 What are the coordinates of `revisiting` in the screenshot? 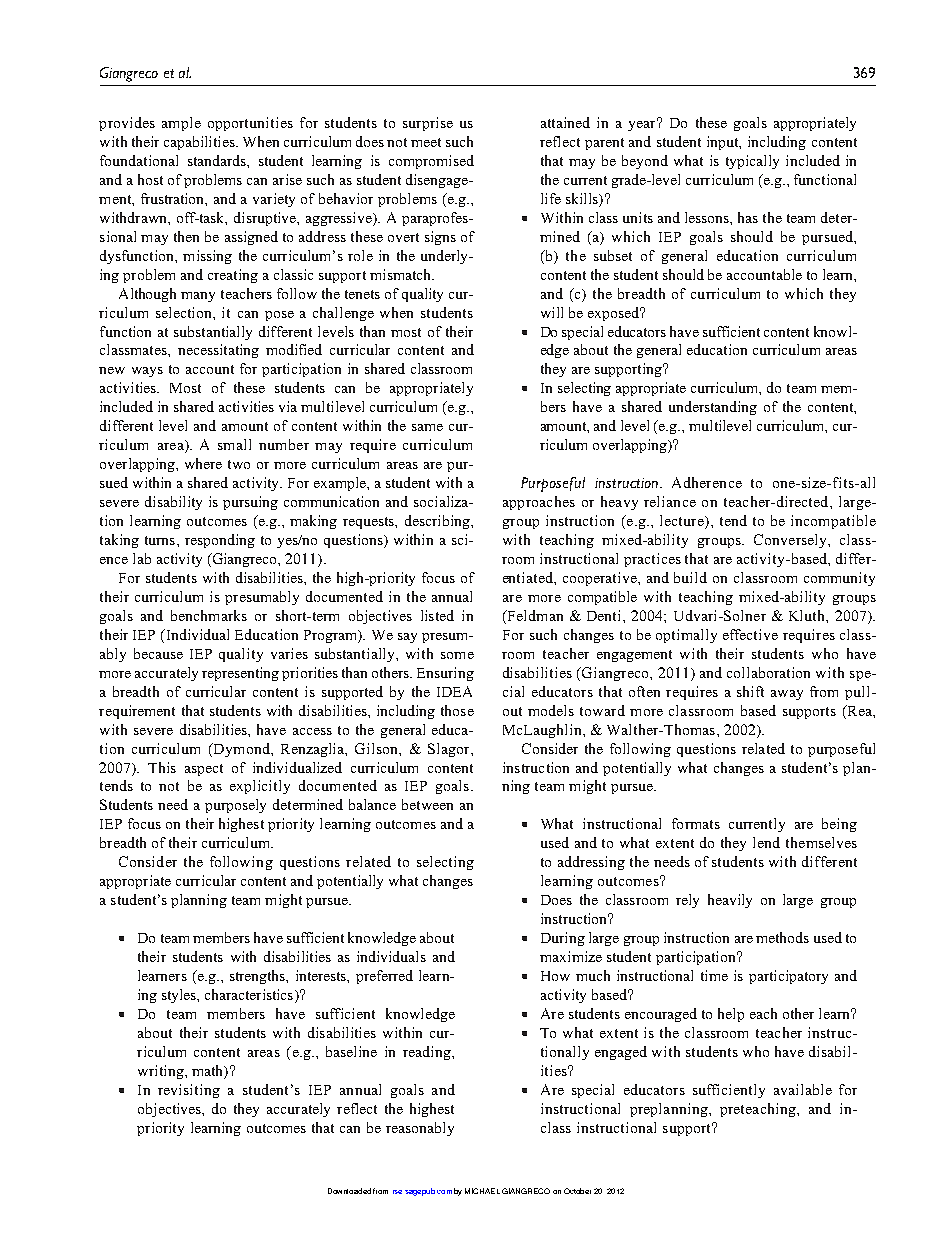 It's located at (189, 1091).
